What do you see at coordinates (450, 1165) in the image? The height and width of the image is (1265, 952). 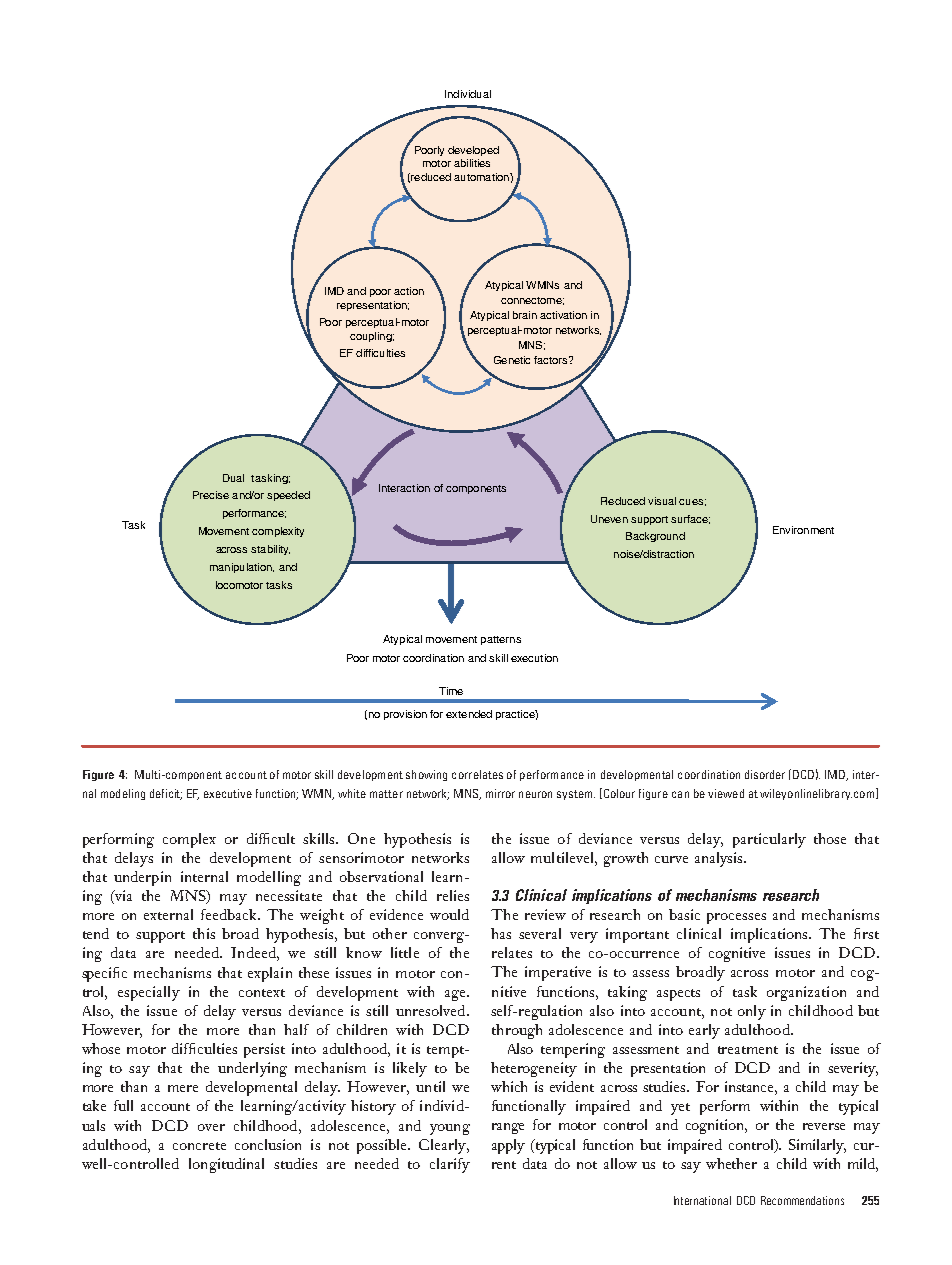 I see `clarify` at bounding box center [450, 1165].
